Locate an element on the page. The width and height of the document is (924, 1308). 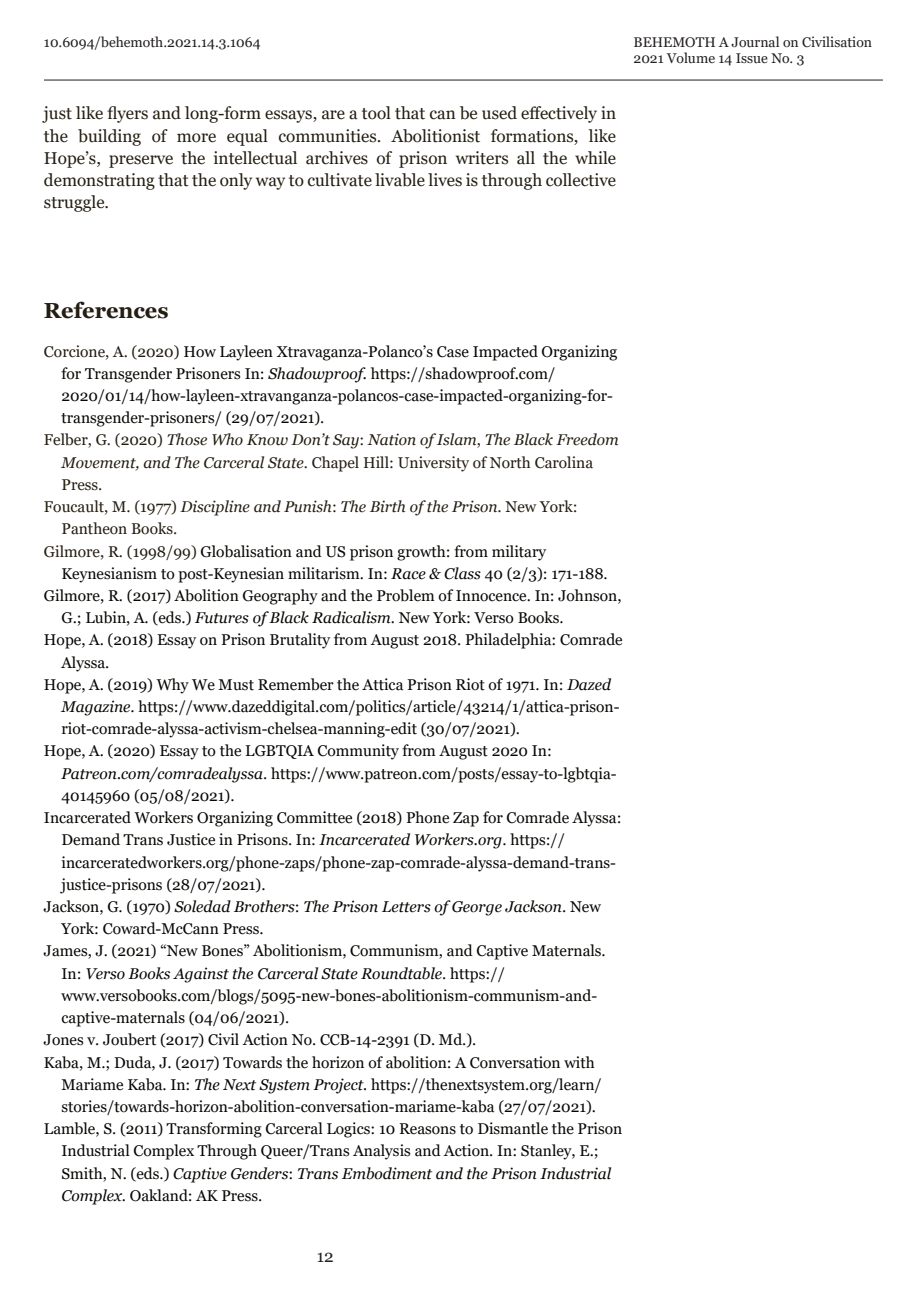
flyers is located at coordinates (127, 114).
